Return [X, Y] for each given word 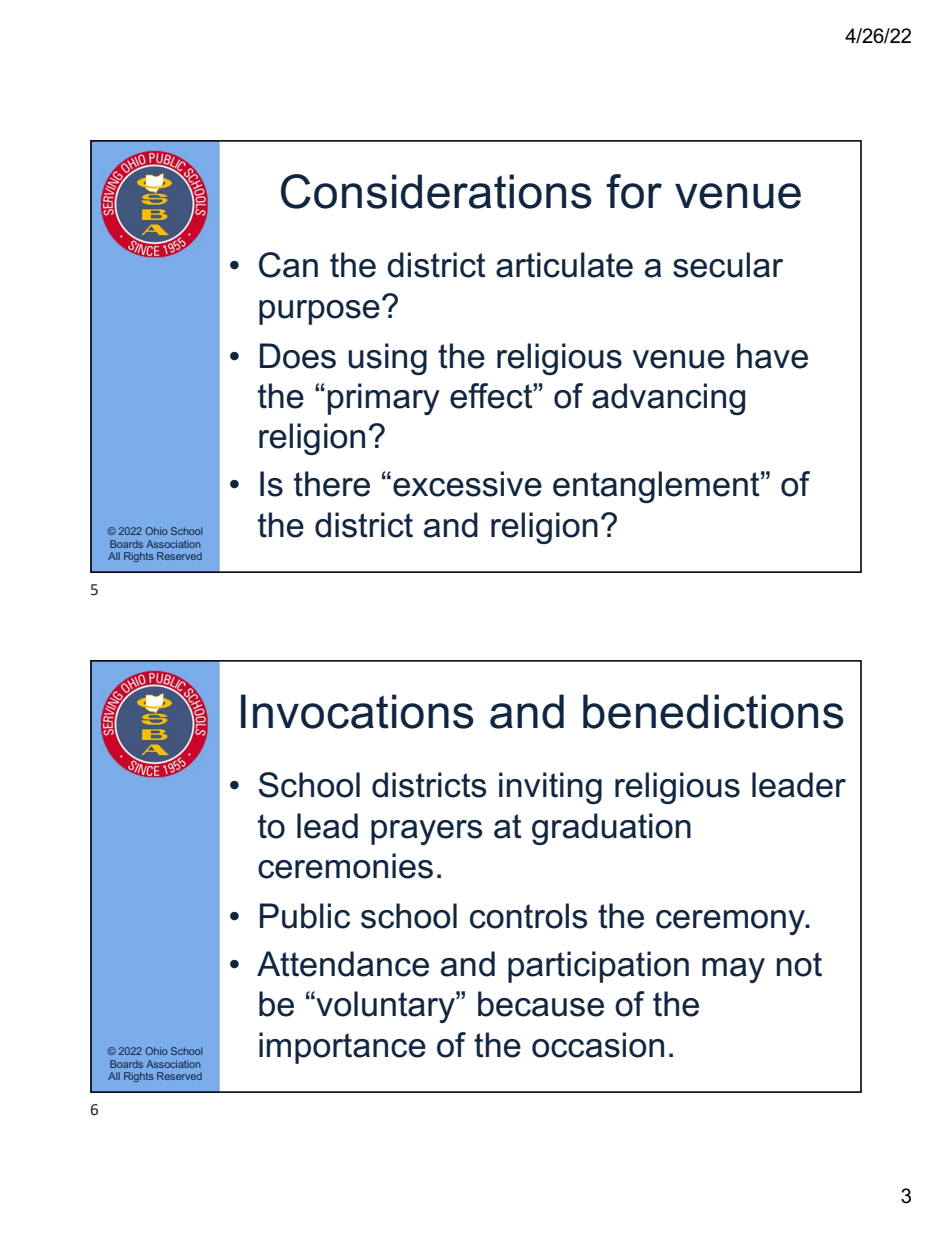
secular [728, 265]
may [733, 970]
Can [288, 265]
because [541, 1004]
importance [342, 1048]
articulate [564, 265]
